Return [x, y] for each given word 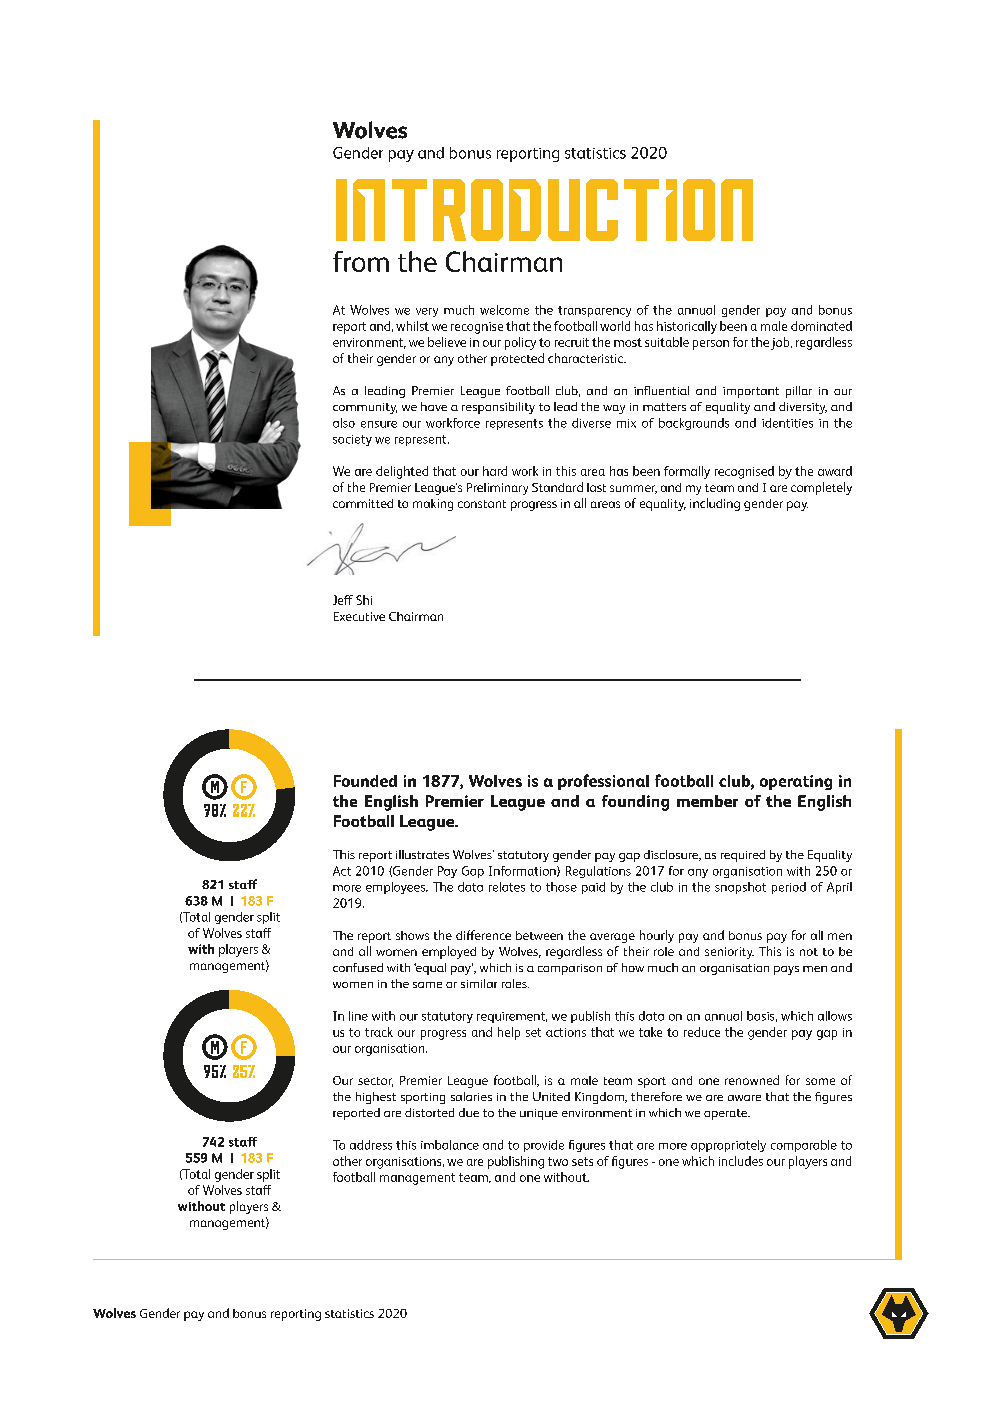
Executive [359, 616]
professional [603, 782]
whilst [412, 326]
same [427, 985]
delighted [402, 472]
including [715, 504]
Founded [365, 781]
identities [787, 423]
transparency [594, 311]
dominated [821, 326]
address [371, 1145]
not [809, 952]
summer [633, 489]
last [596, 487]
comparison [570, 969]
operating [796, 782]
